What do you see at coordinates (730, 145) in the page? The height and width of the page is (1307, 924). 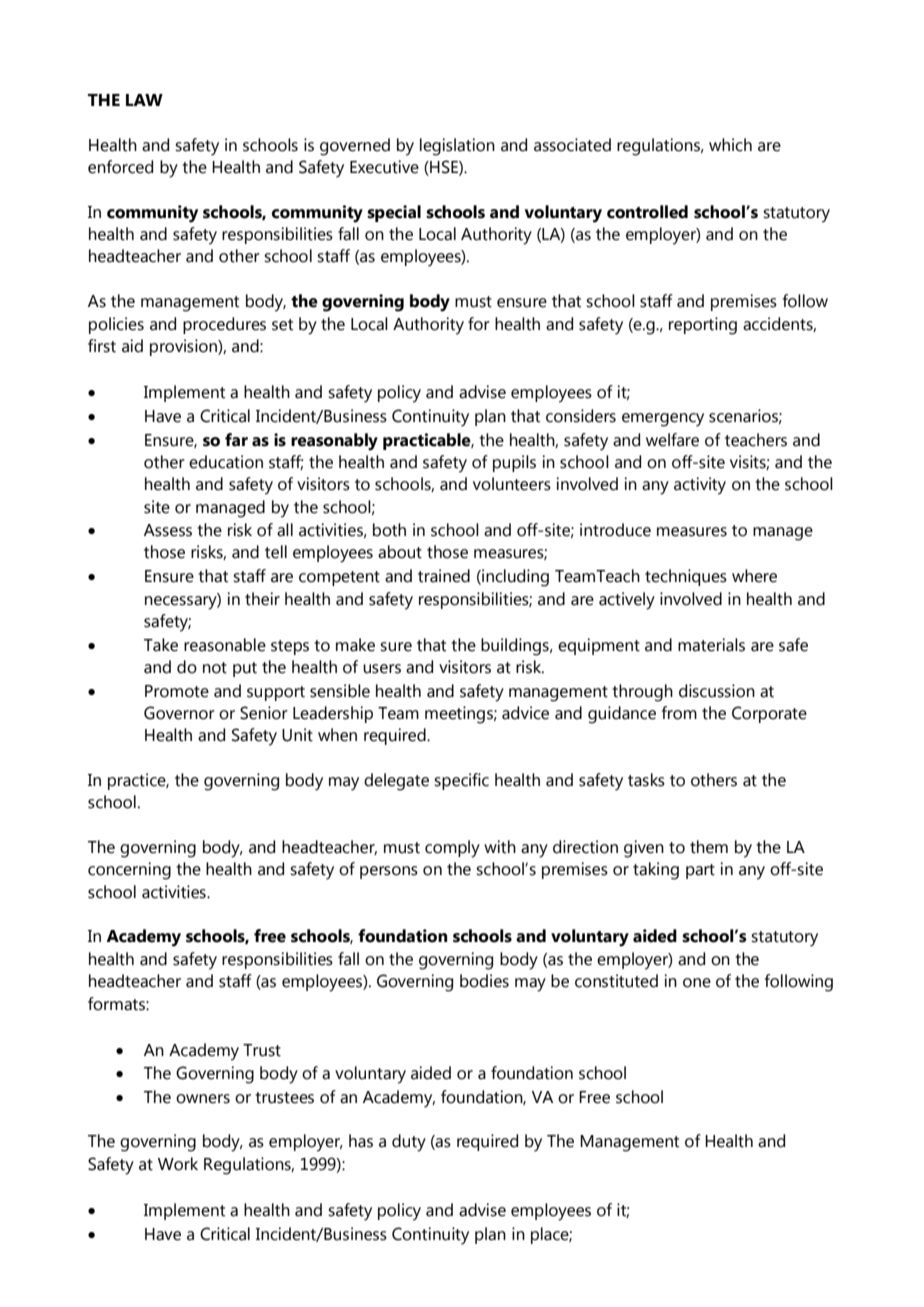 I see `which` at bounding box center [730, 145].
